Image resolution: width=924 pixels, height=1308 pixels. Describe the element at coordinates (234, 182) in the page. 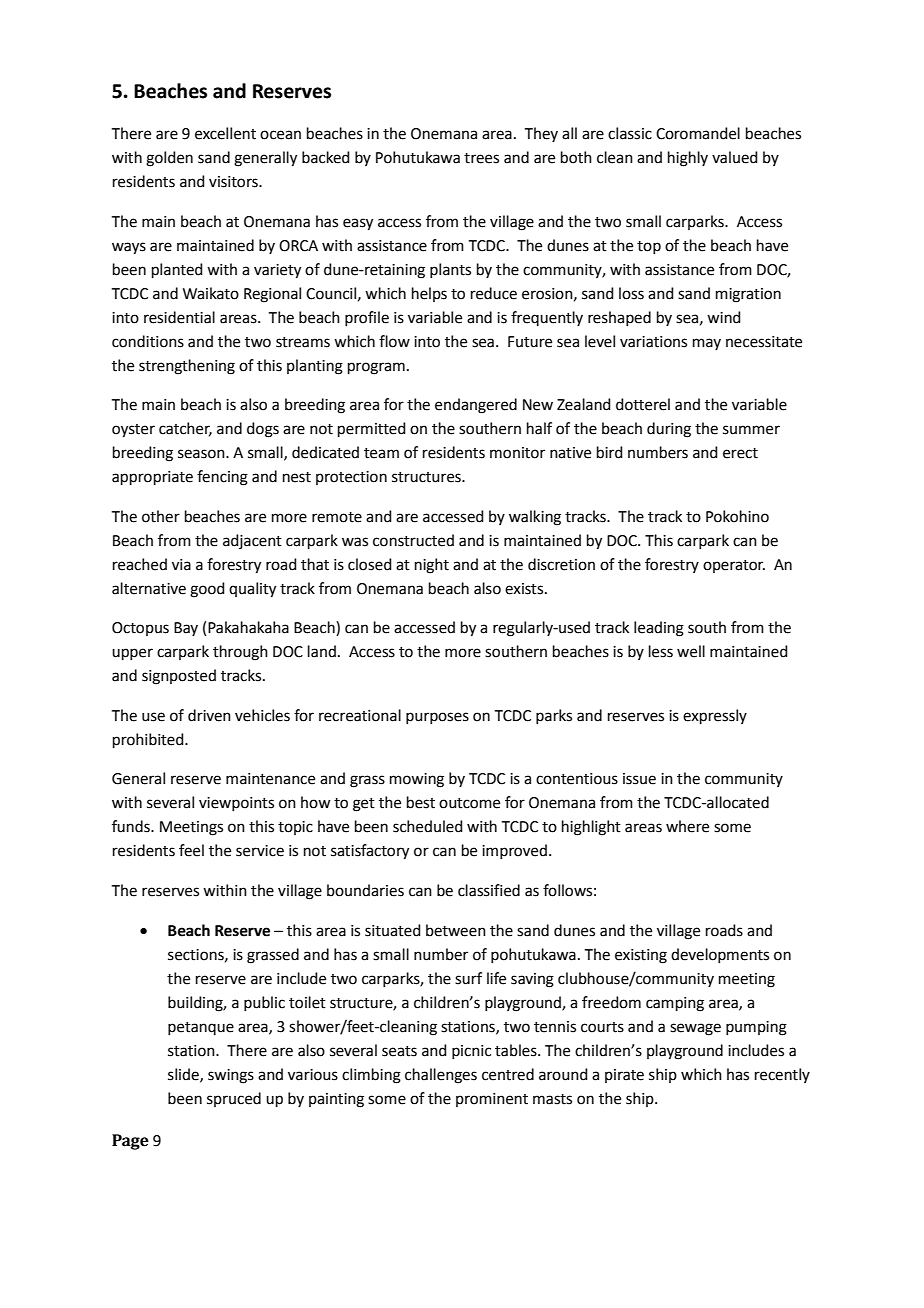

I see `visitors` at that location.
